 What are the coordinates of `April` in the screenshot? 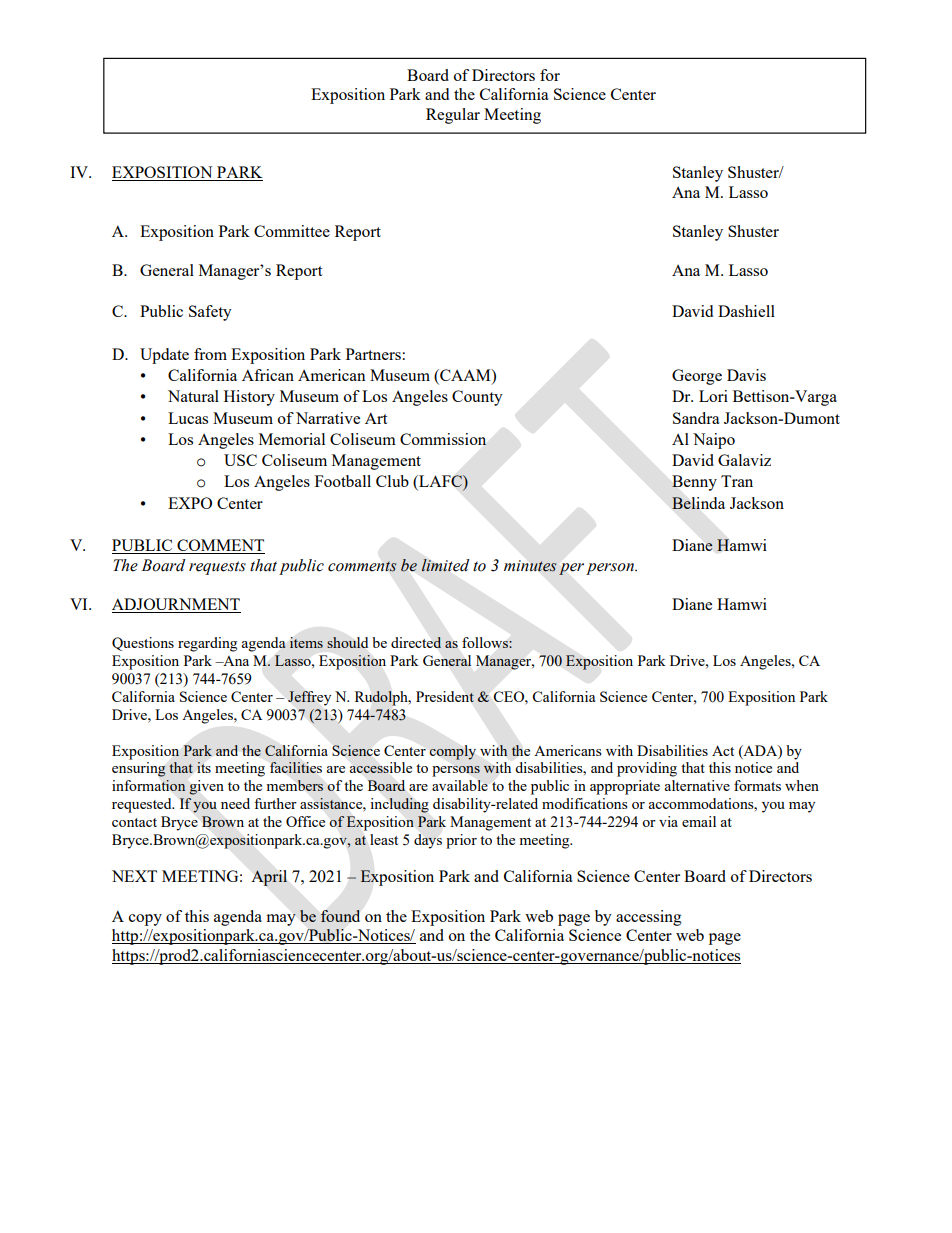 It's located at (269, 878).
